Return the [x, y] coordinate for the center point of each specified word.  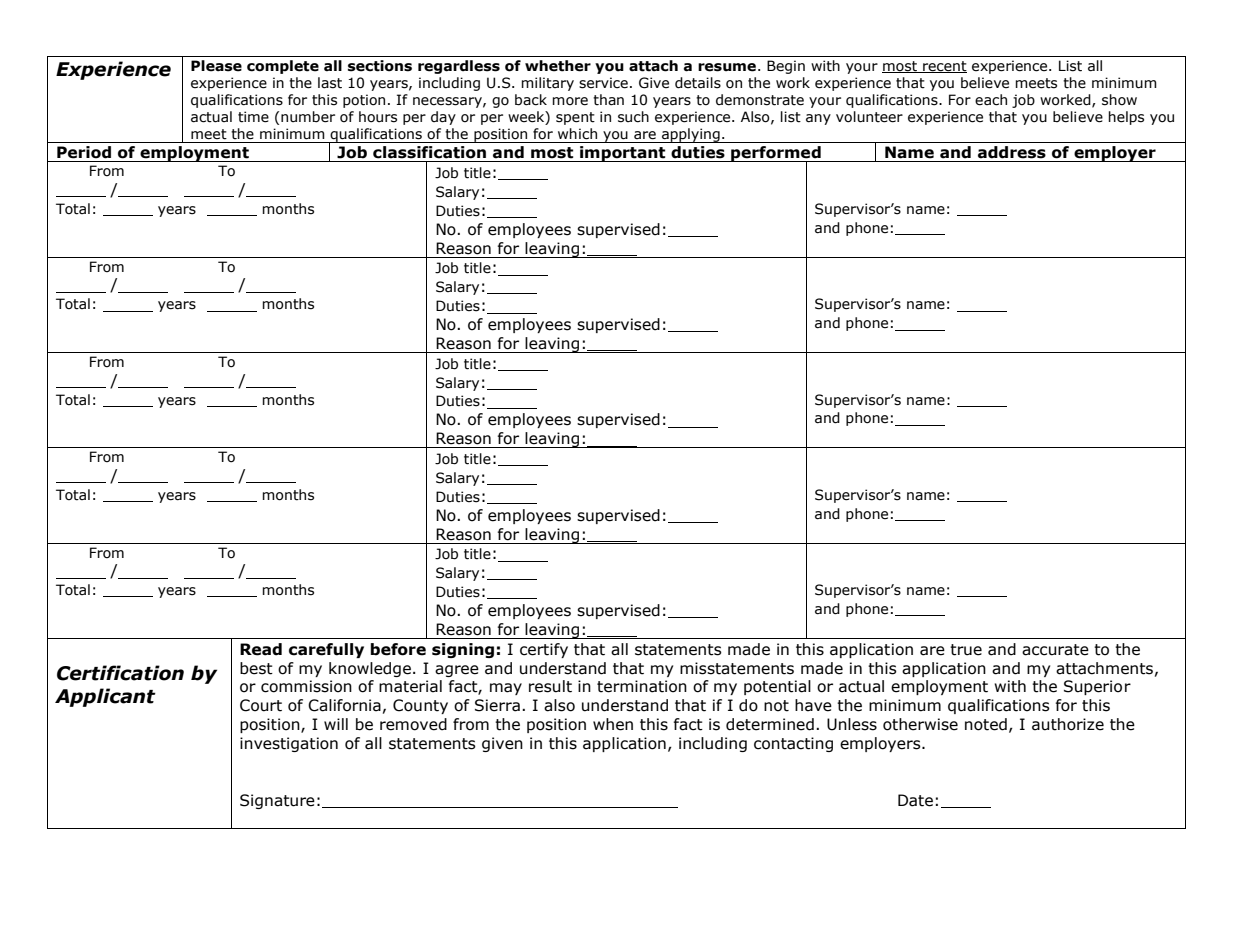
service [603, 83]
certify [544, 650]
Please [216, 66]
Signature [277, 801]
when [613, 724]
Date [915, 800]
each [991, 100]
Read [261, 649]
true [966, 650]
